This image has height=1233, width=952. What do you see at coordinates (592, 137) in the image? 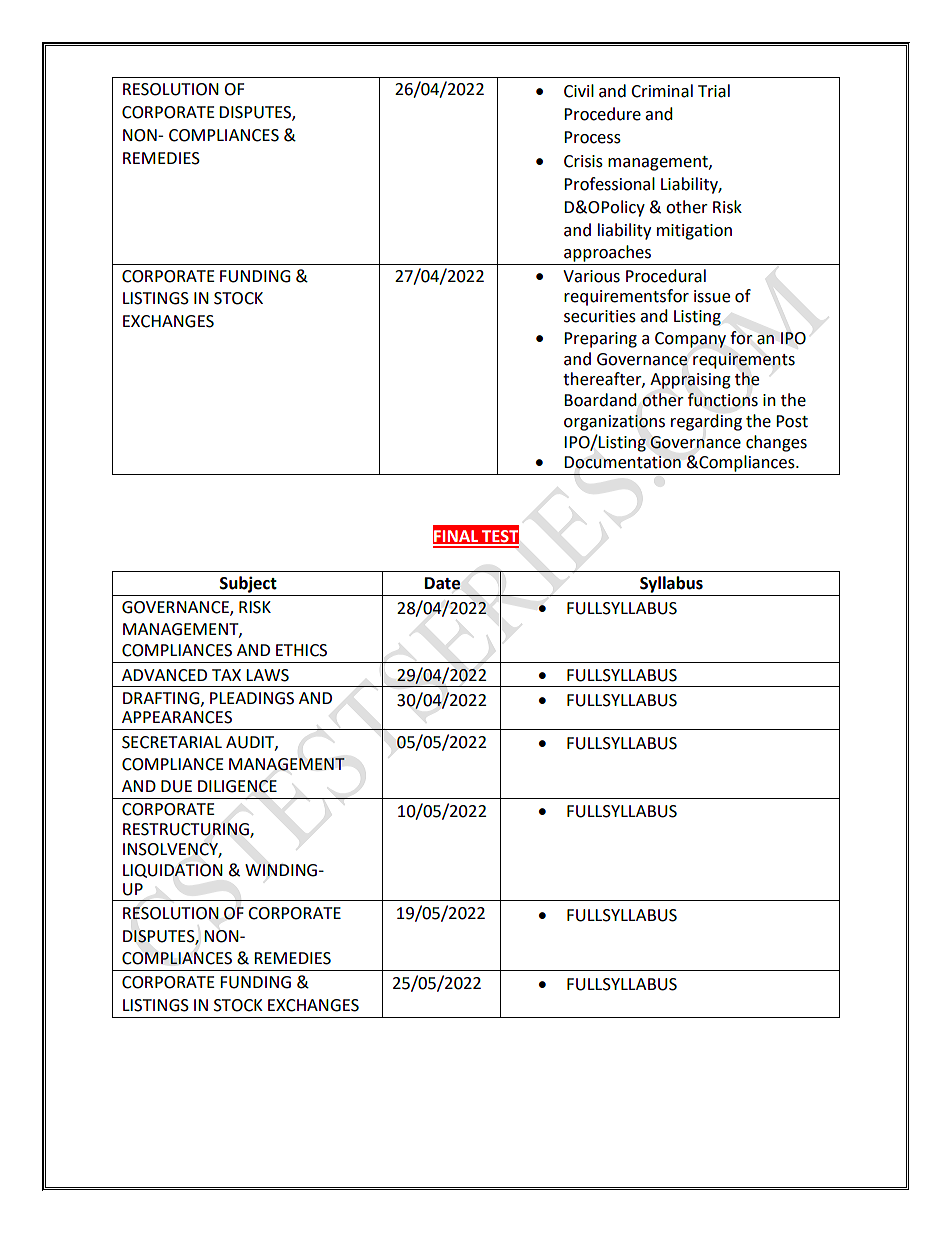
I see `Process` at bounding box center [592, 137].
